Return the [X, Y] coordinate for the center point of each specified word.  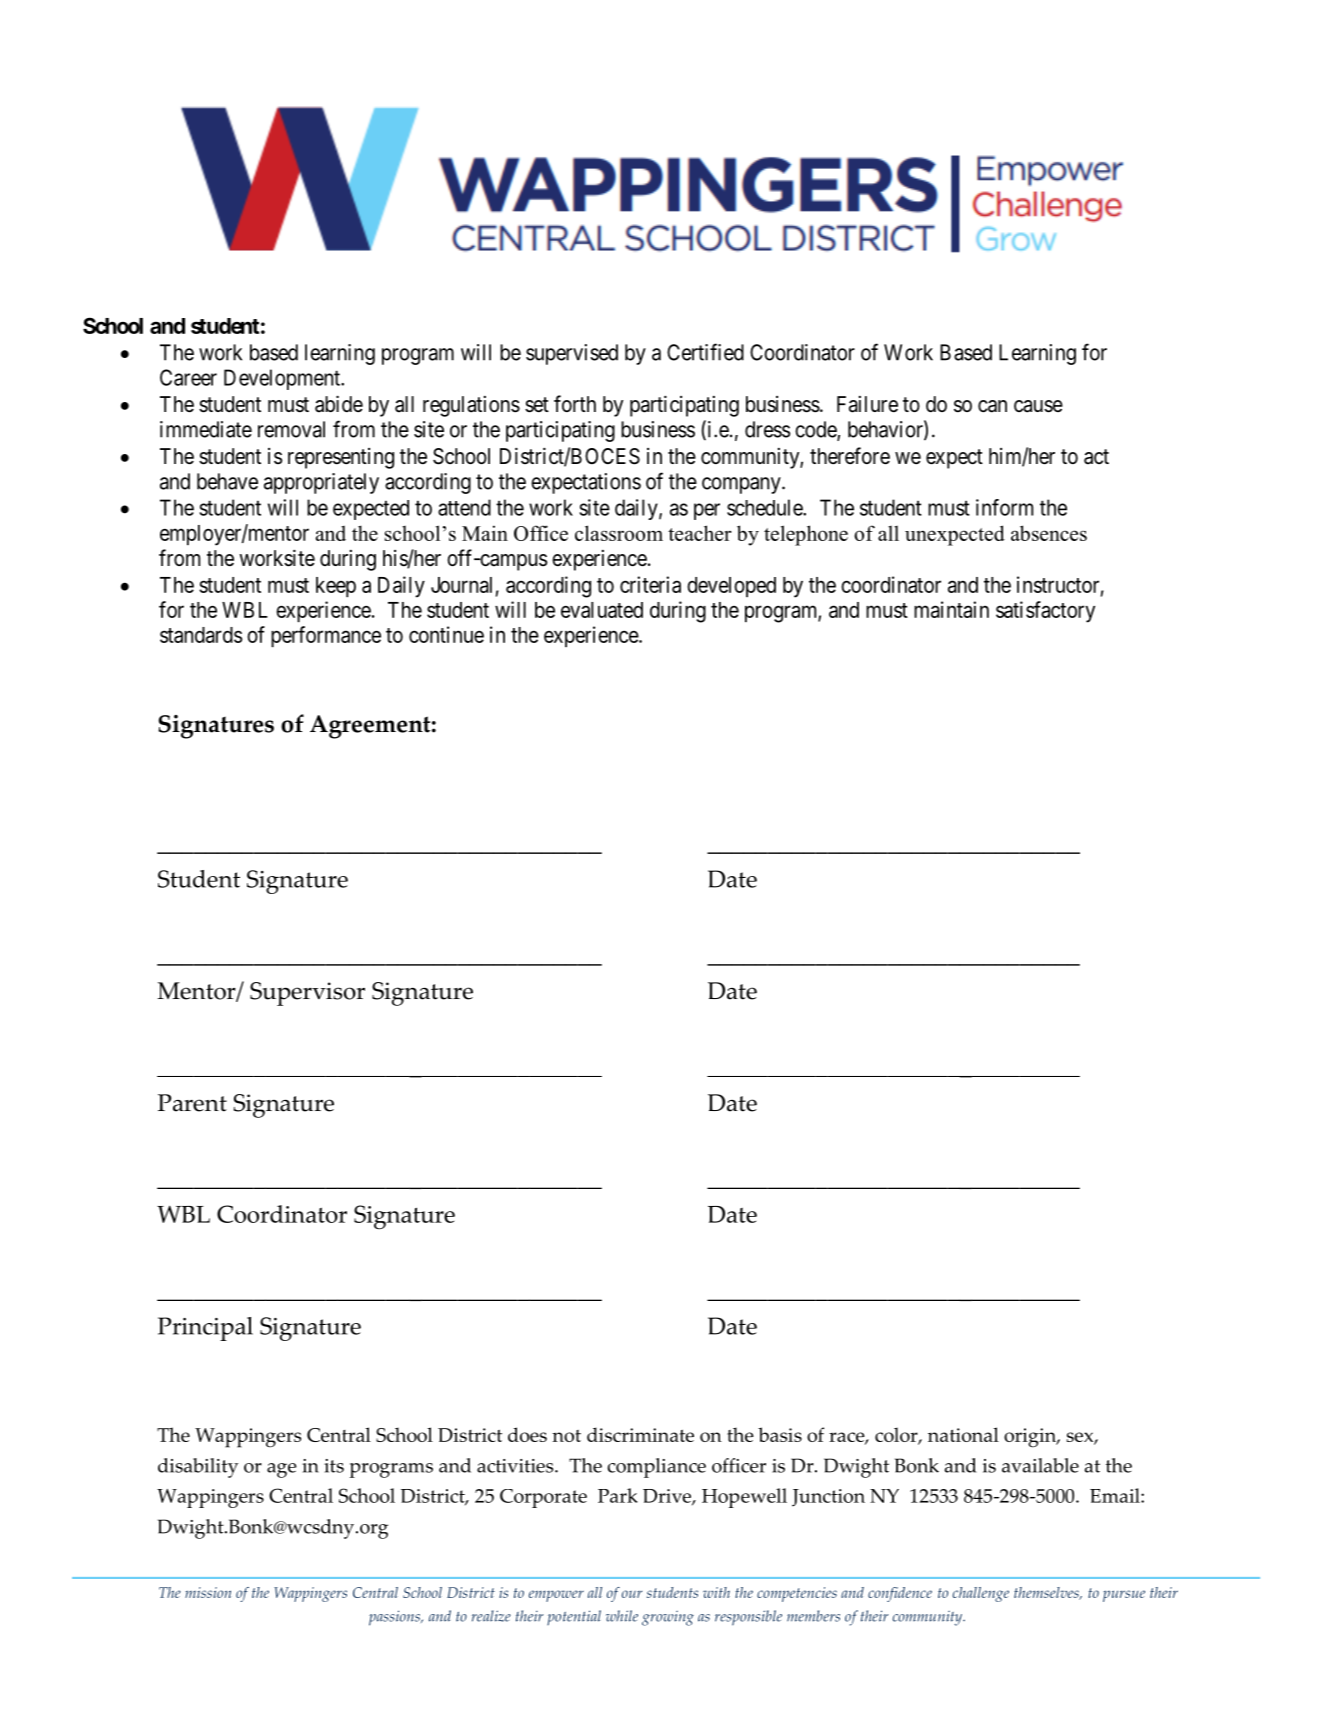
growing [668, 1618]
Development [283, 379]
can [992, 406]
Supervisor [307, 994]
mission [208, 1592]
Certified [705, 352]
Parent [192, 1103]
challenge [981, 1594]
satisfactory [1045, 612]
